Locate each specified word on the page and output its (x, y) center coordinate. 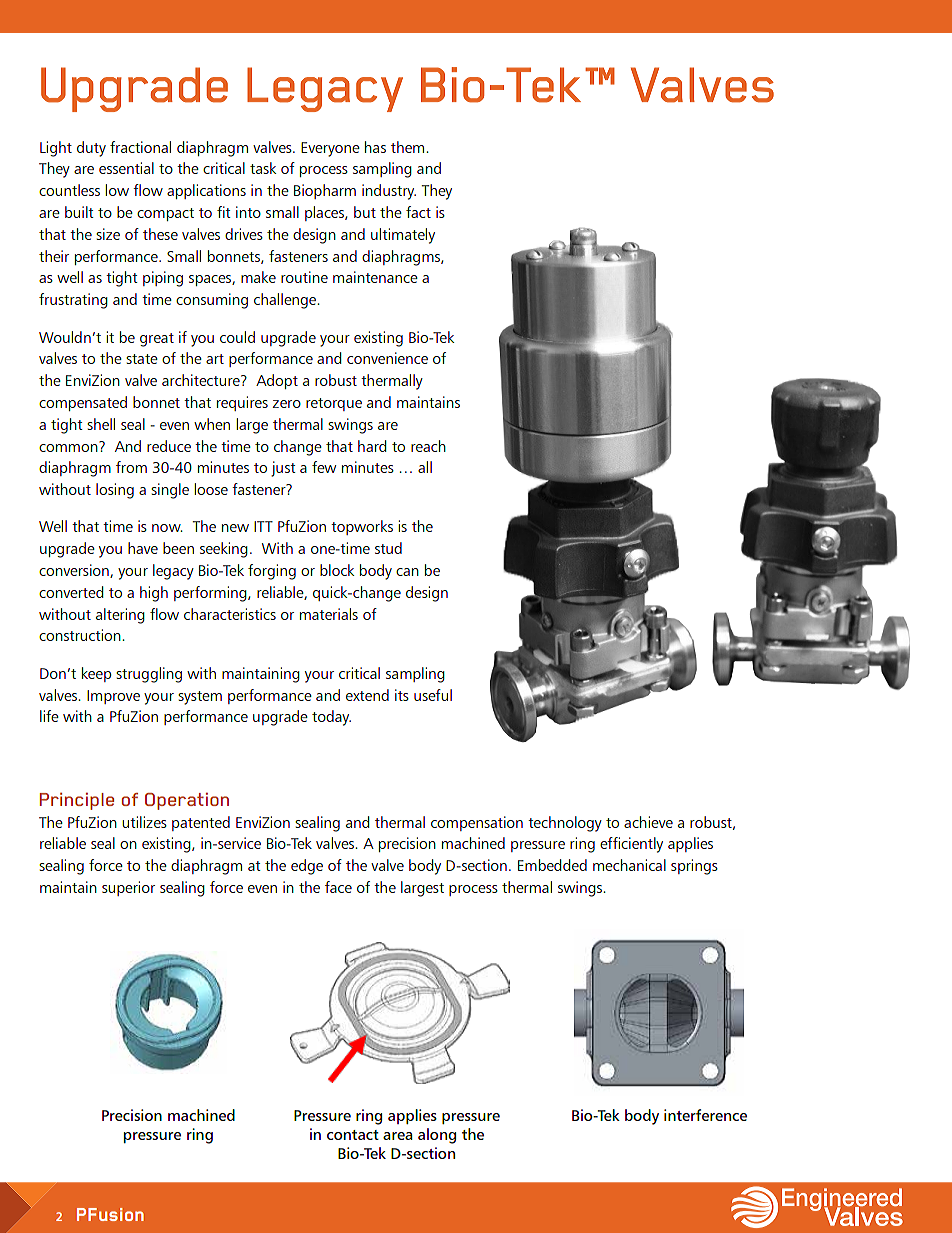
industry (389, 192)
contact (353, 1135)
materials (329, 614)
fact (418, 212)
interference (705, 1115)
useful (433, 695)
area (398, 1136)
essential (126, 168)
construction (81, 635)
